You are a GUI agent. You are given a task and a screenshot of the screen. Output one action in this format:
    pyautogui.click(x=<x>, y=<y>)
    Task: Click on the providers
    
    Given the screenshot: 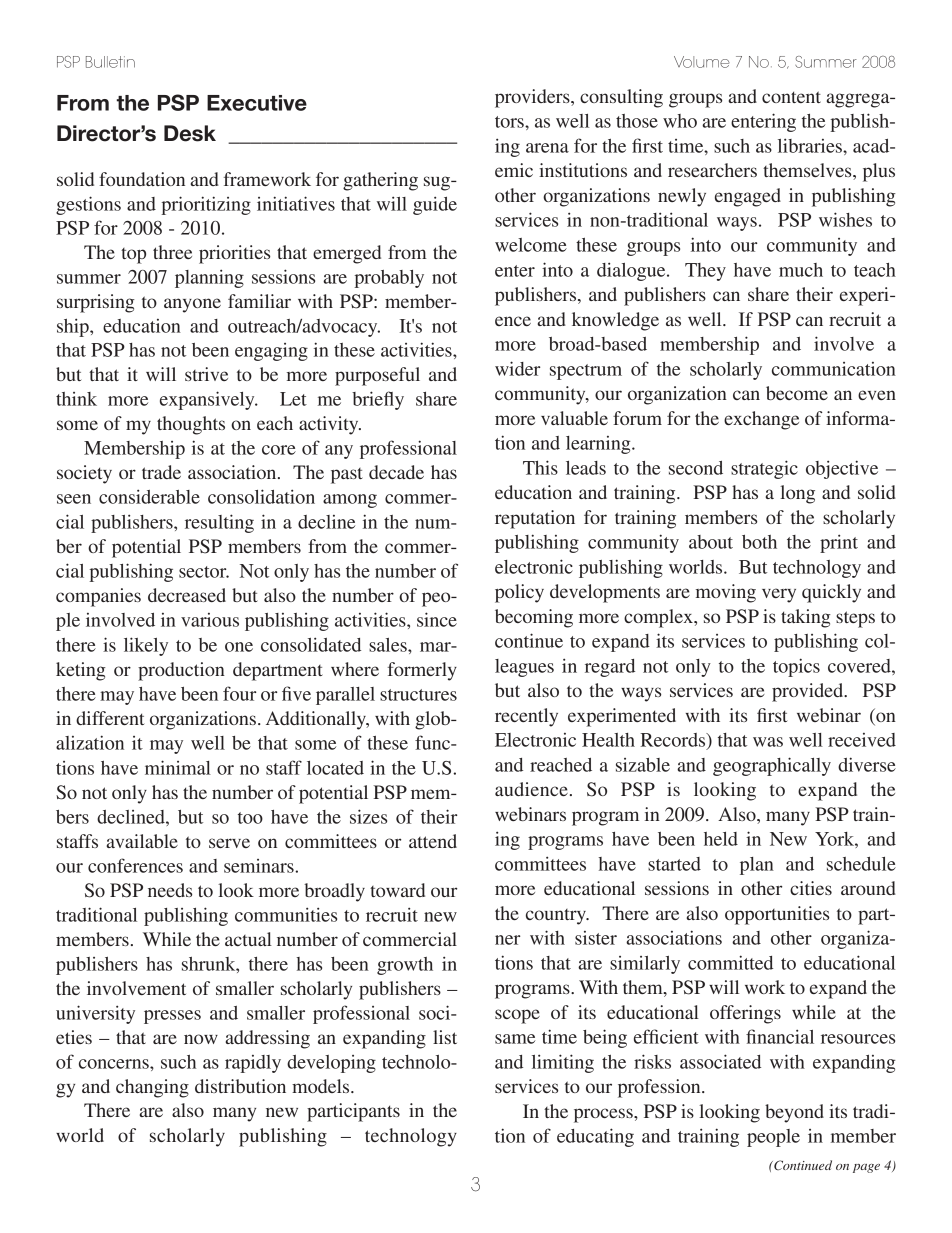 What is the action you would take?
    pyautogui.click(x=533, y=98)
